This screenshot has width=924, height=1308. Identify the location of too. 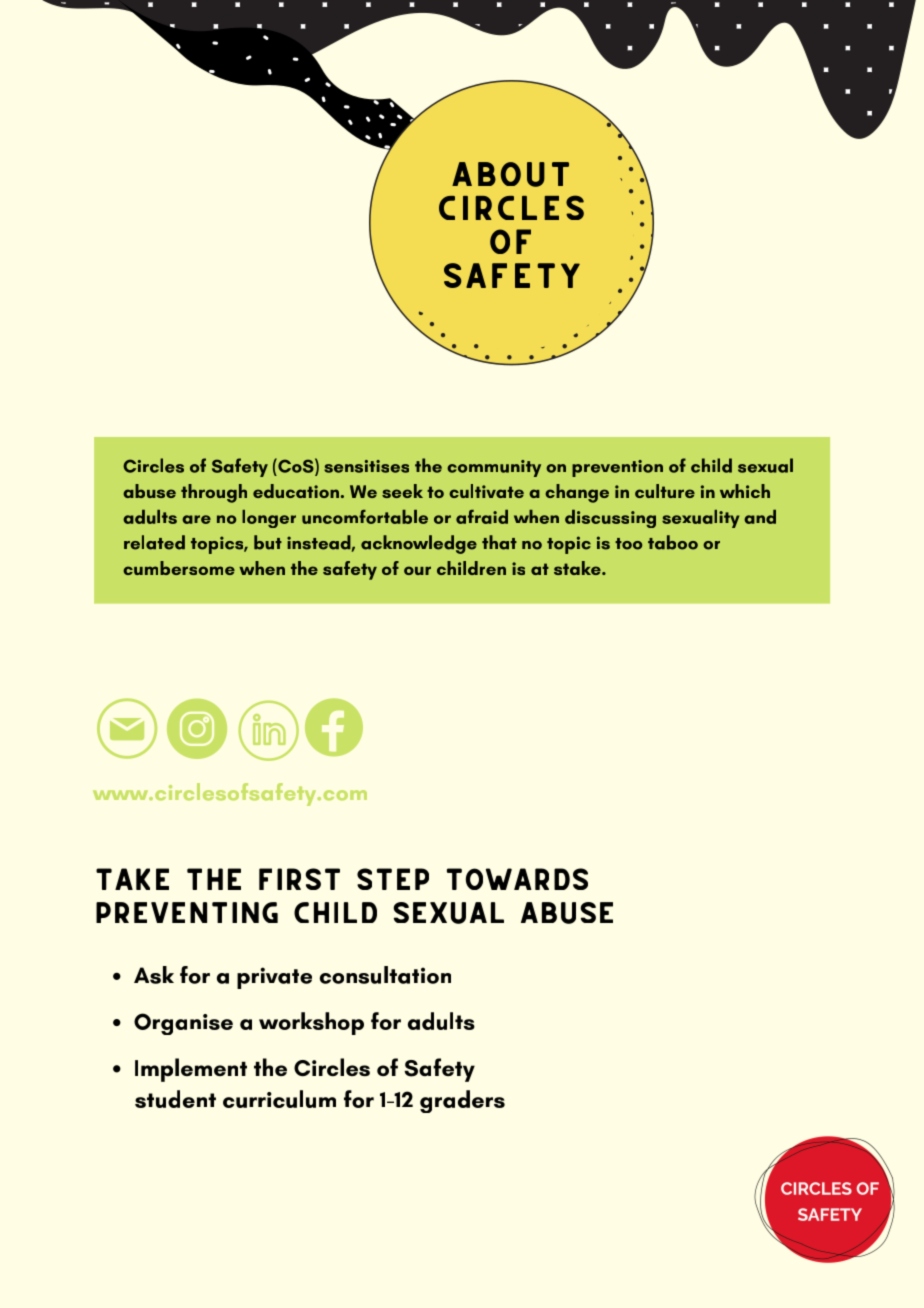
(628, 544).
